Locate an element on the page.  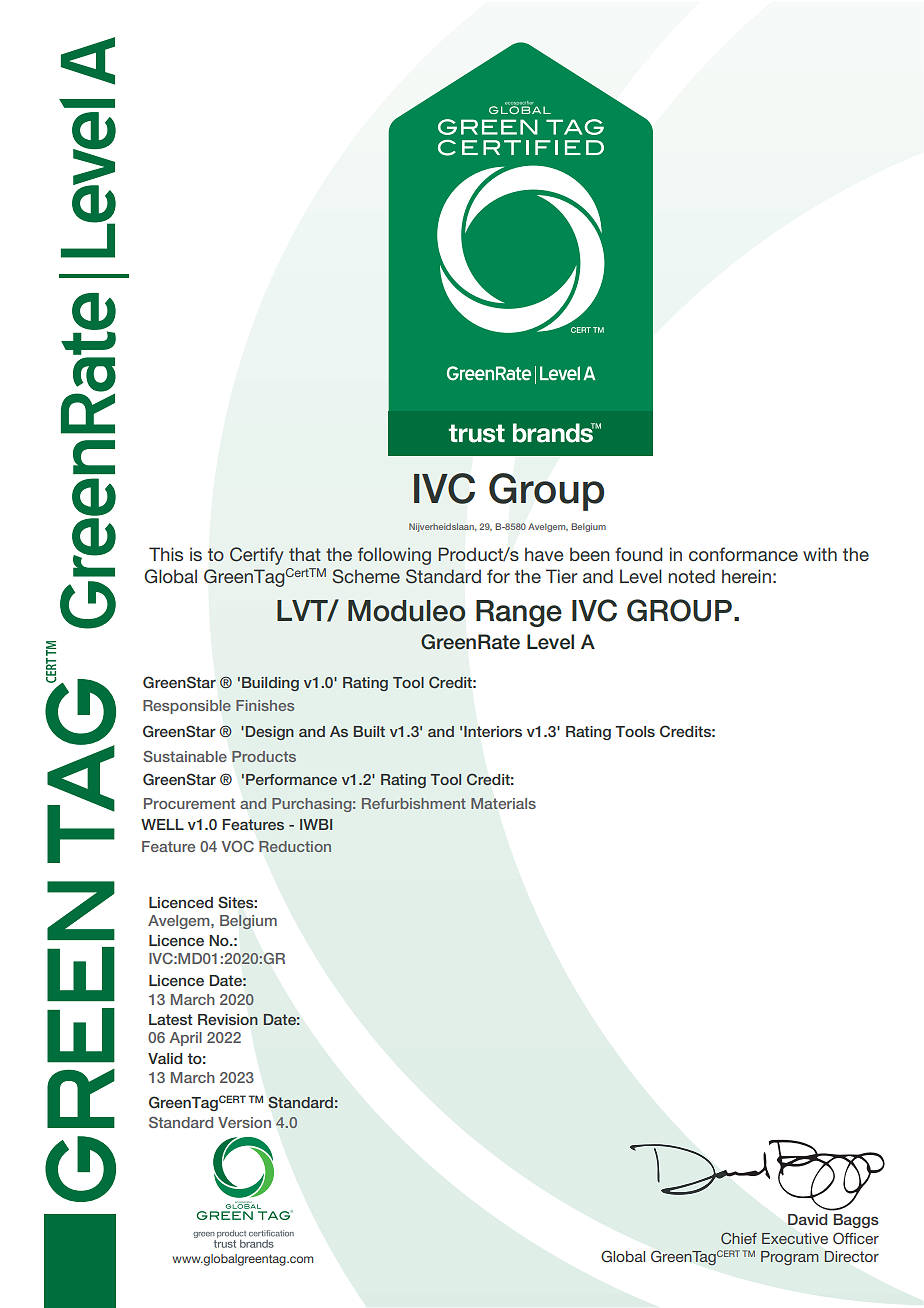
April is located at coordinates (186, 1039).
